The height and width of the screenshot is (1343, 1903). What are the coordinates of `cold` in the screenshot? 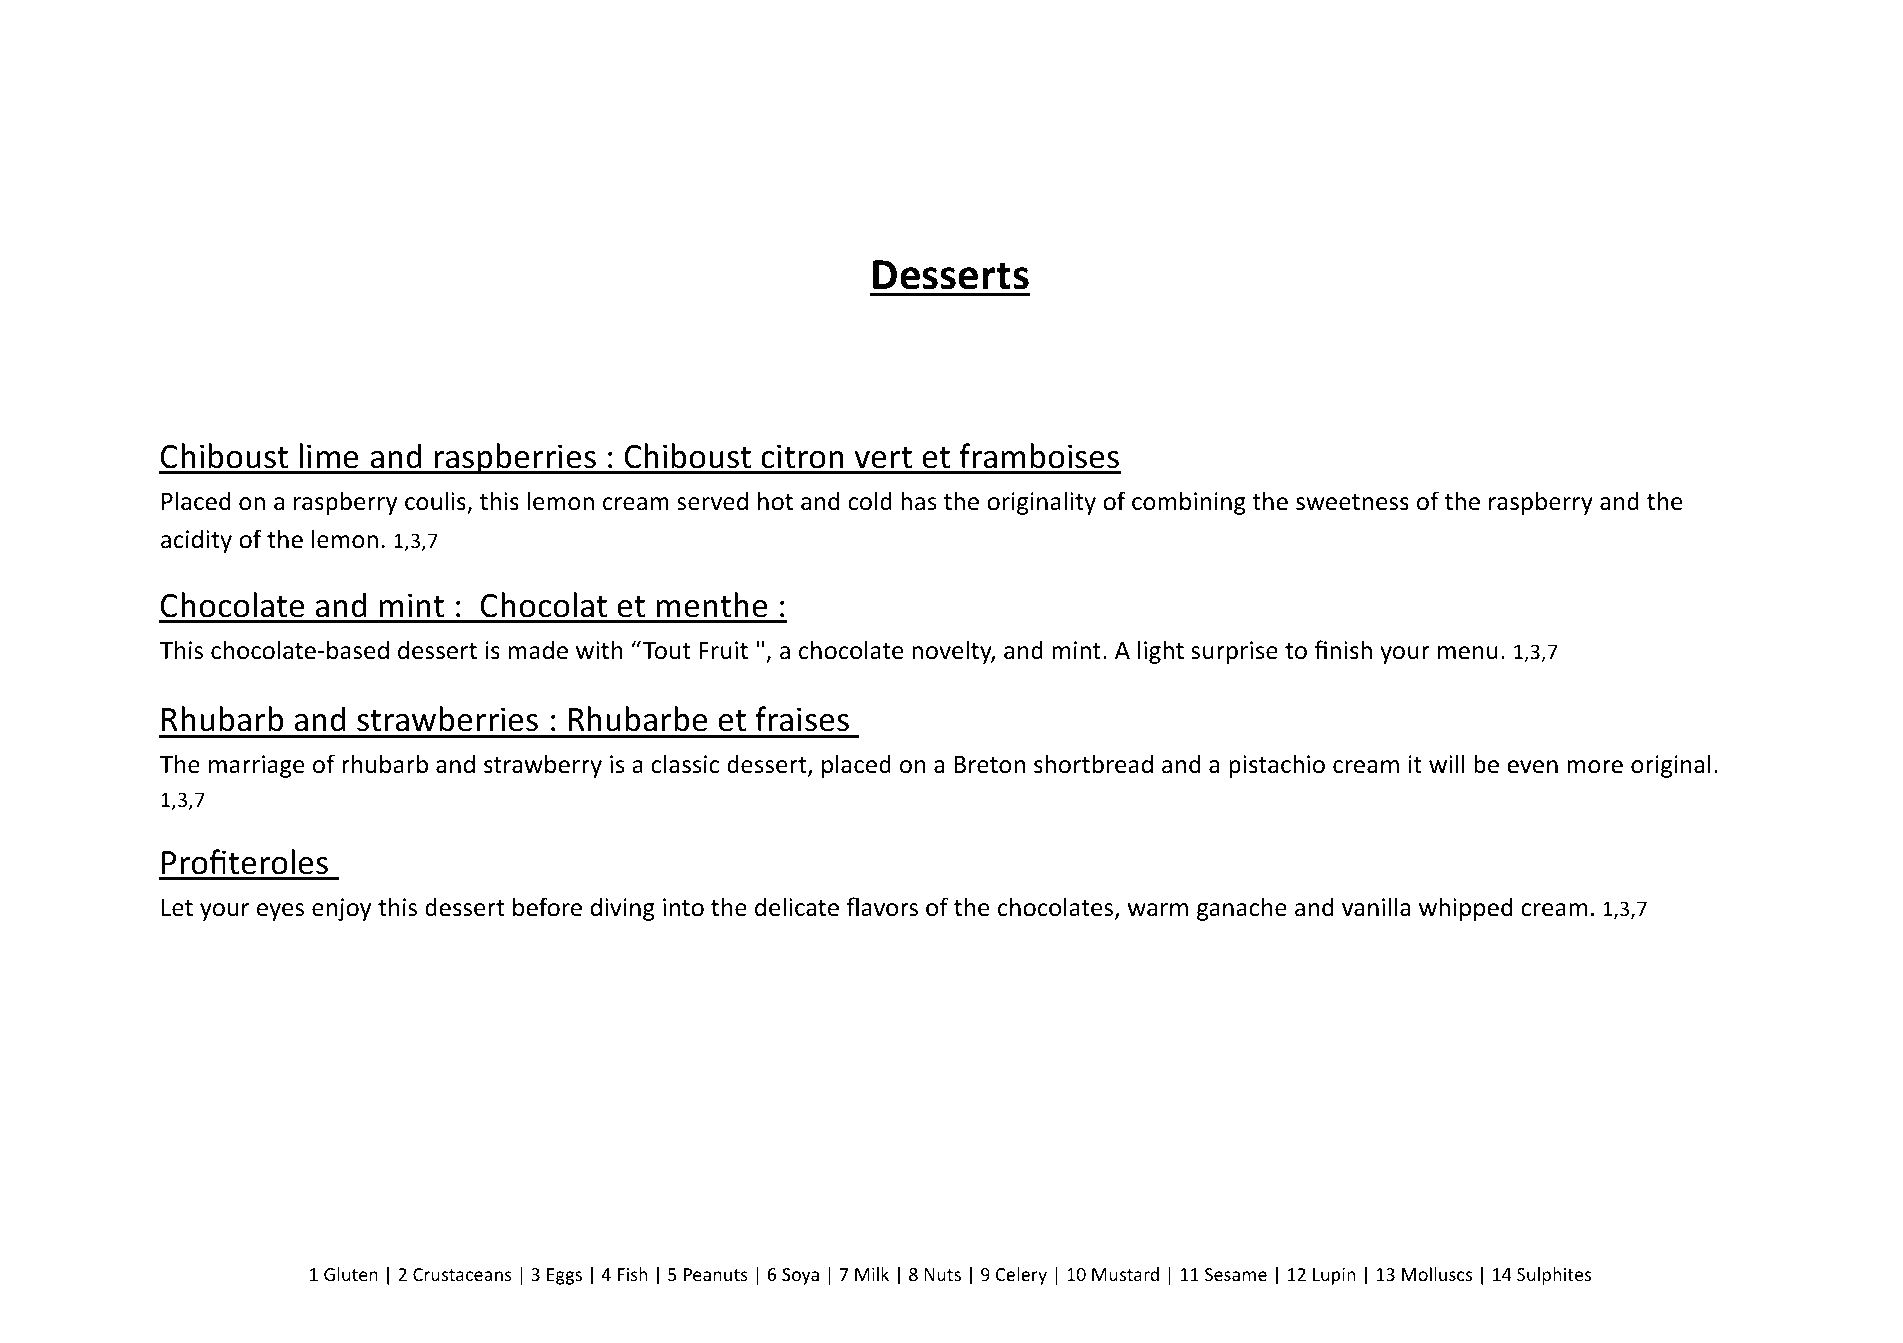 It's located at (870, 501).
